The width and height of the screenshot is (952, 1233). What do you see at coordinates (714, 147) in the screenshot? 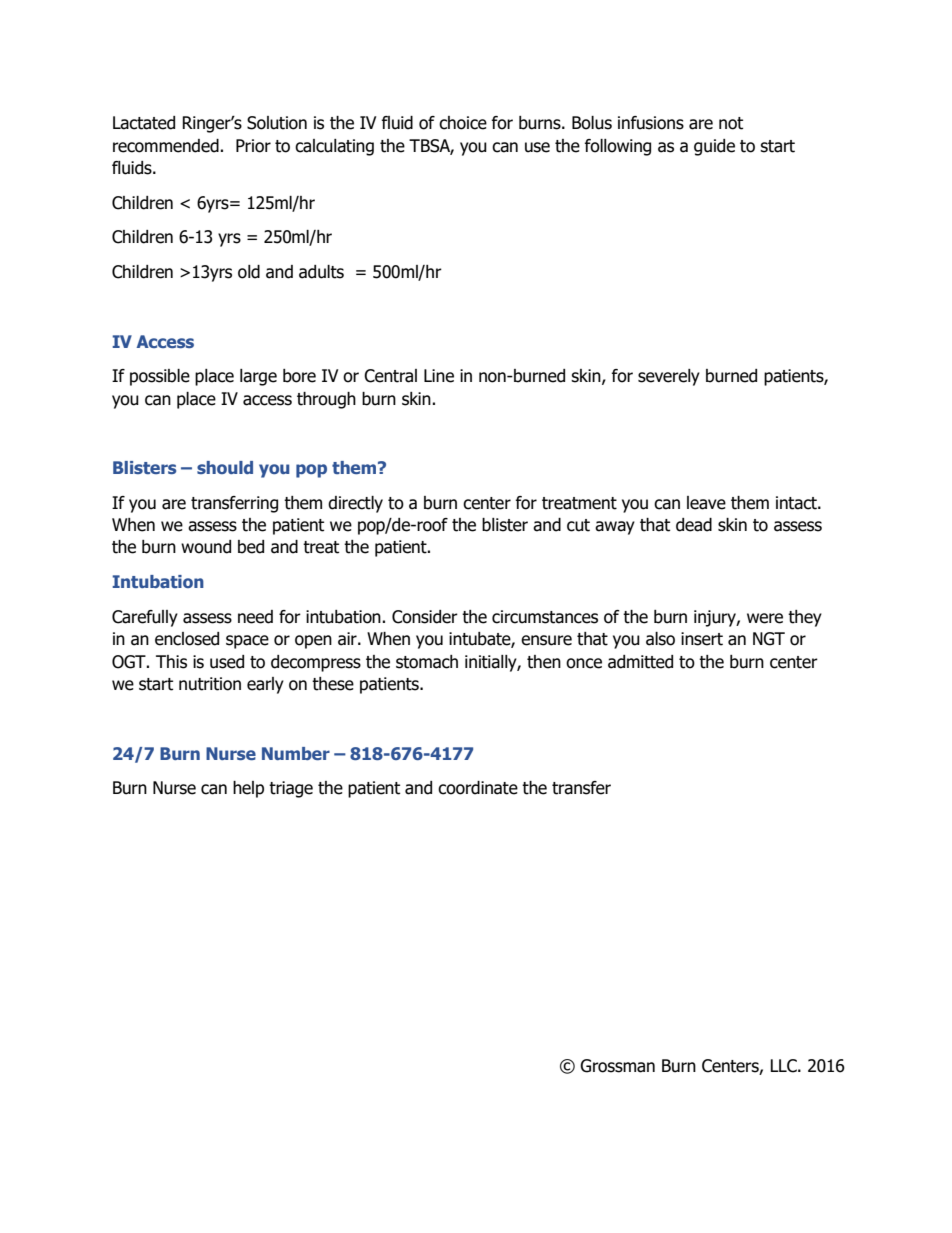
I see `guide` at bounding box center [714, 147].
